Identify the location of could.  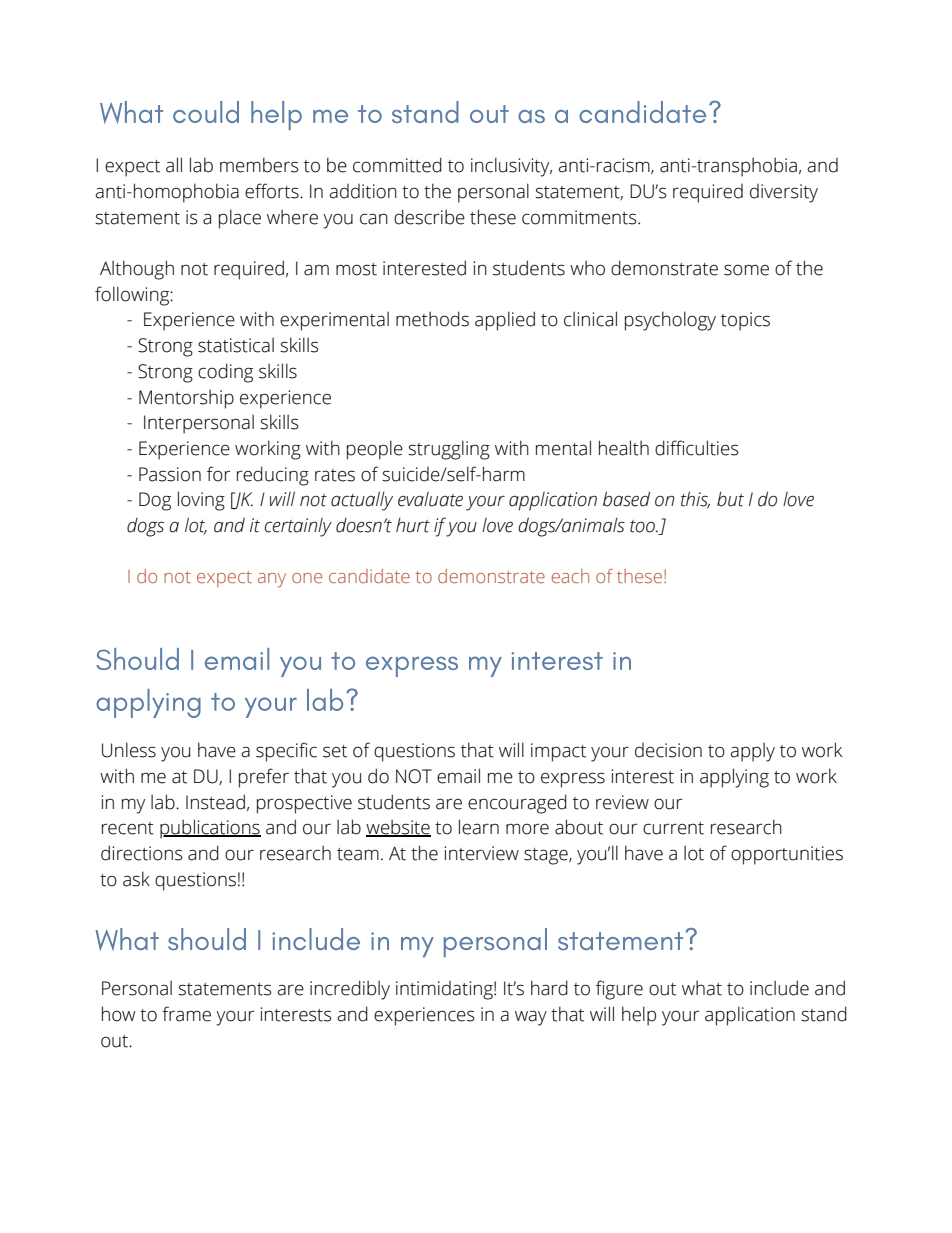
(206, 112).
